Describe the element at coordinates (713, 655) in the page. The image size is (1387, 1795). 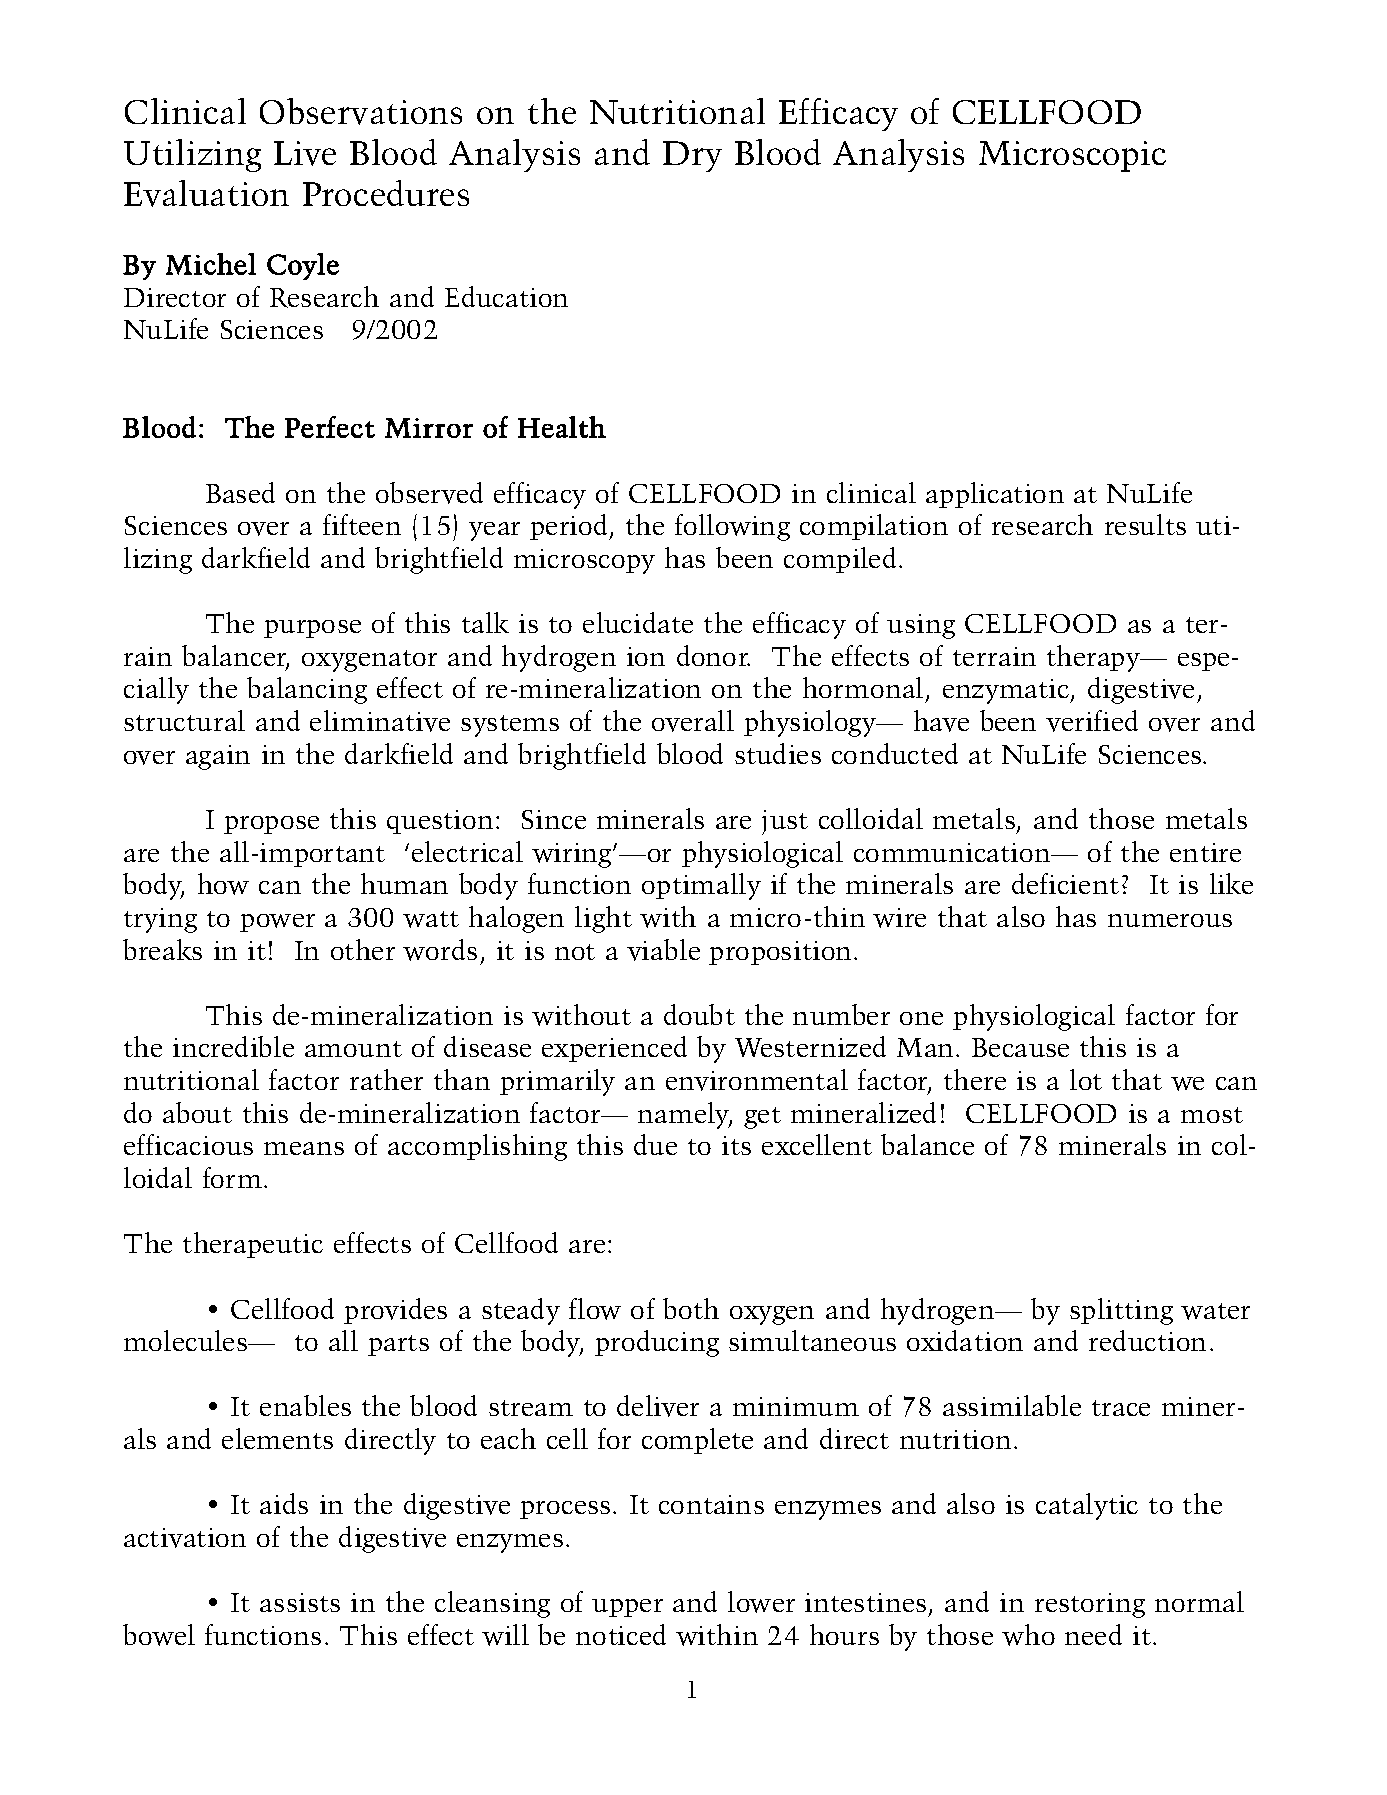
I see `donor` at that location.
